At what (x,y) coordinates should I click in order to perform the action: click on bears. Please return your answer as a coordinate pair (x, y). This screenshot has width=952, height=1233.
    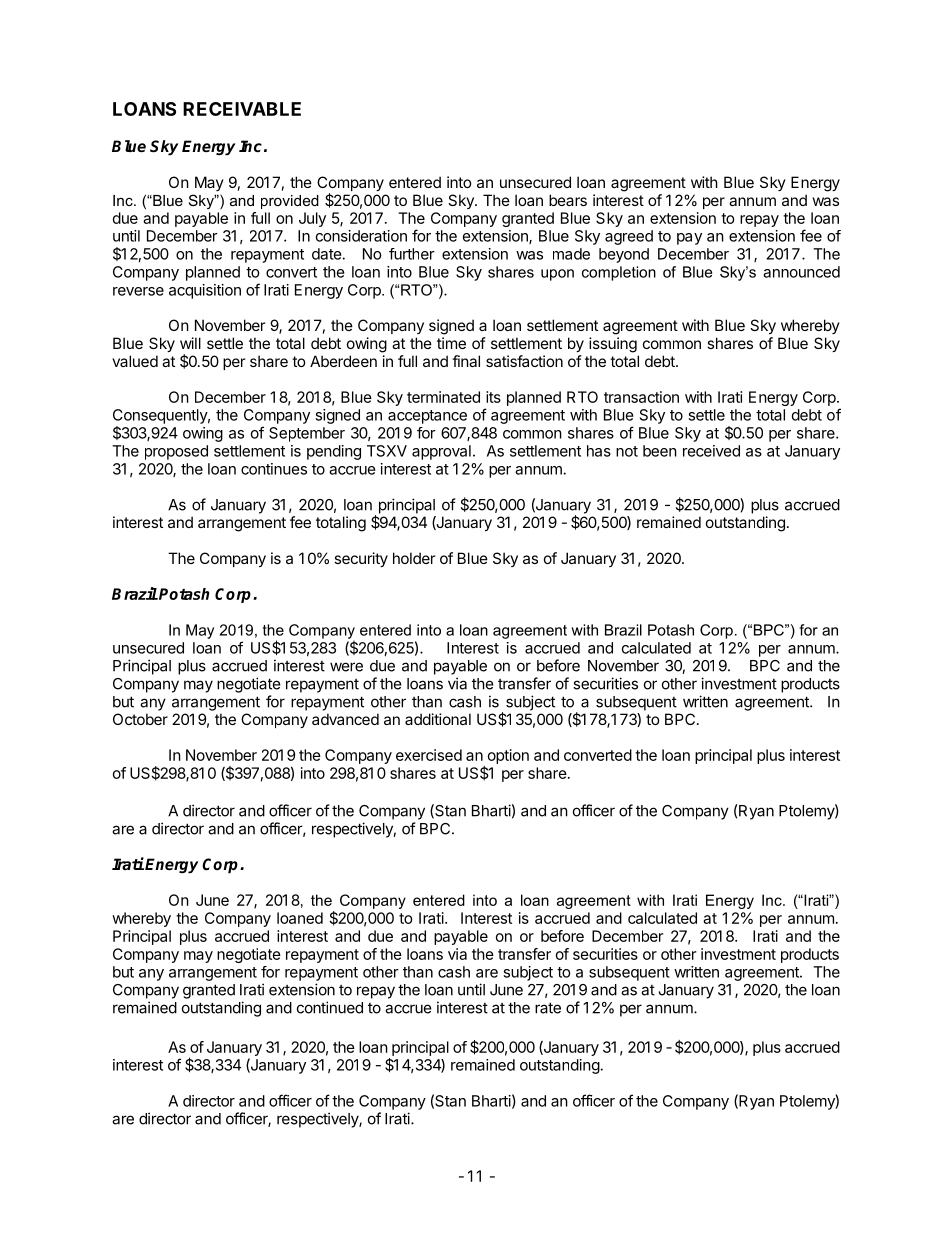
    Looking at the image, I should click on (568, 200).
